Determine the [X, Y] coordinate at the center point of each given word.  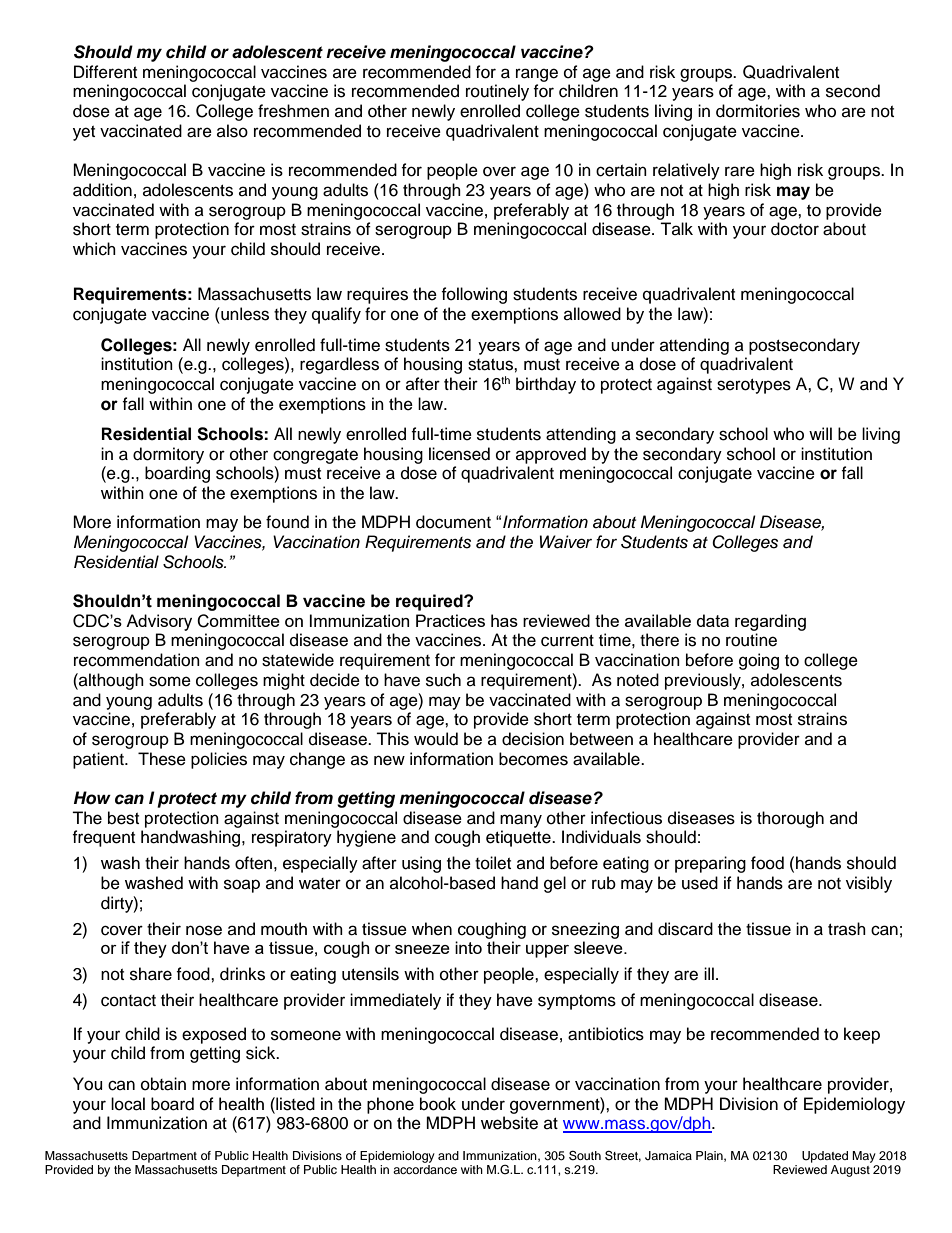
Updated [825, 1157]
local [128, 1104]
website [509, 1123]
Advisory [159, 622]
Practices [450, 620]
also [232, 131]
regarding [770, 622]
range [537, 75]
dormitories [758, 111]
